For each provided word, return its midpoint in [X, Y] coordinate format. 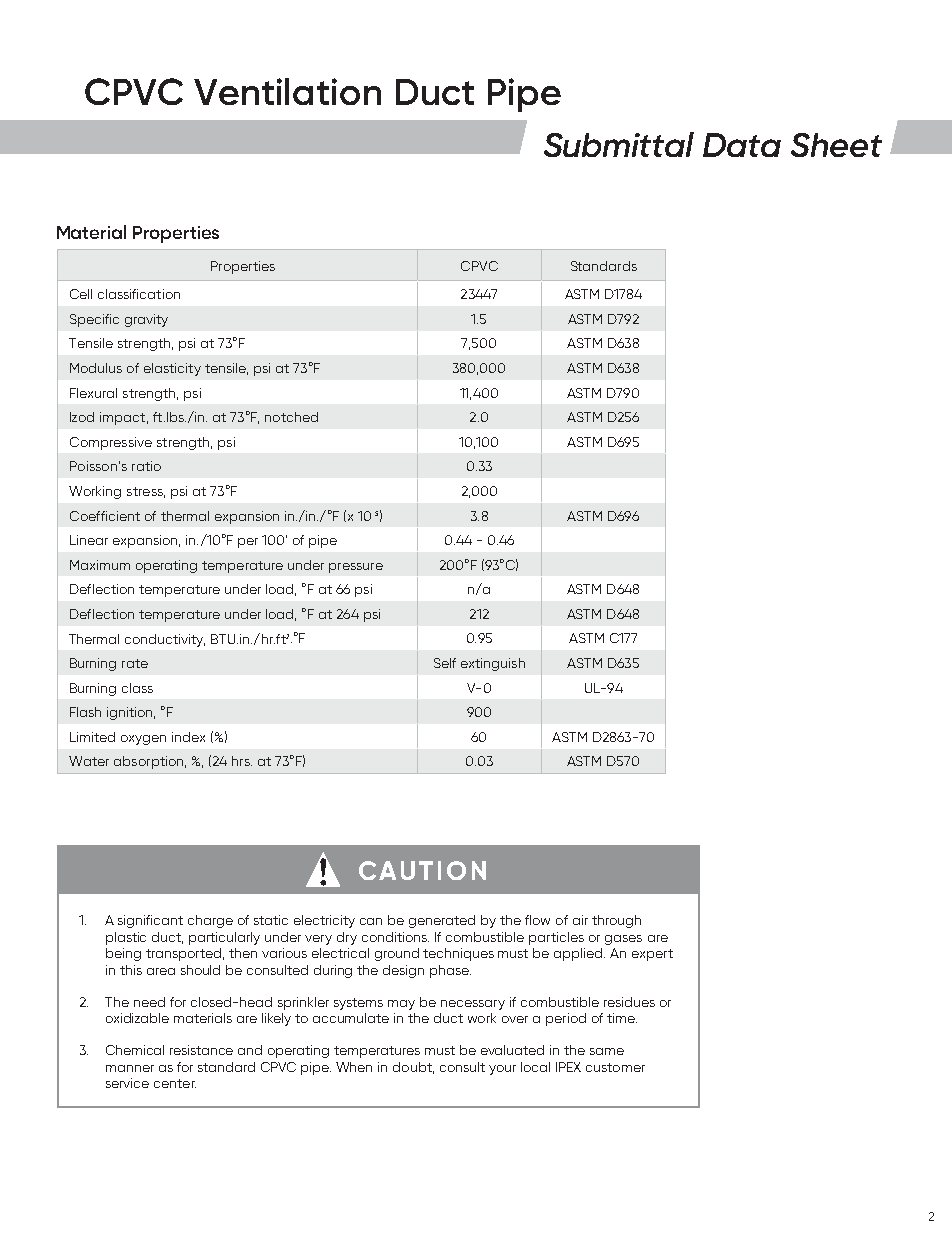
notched [291, 417]
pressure [356, 568]
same [607, 1051]
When [354, 1067]
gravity [146, 320]
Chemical [135, 1050]
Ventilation [287, 91]
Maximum [100, 565]
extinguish [493, 664]
